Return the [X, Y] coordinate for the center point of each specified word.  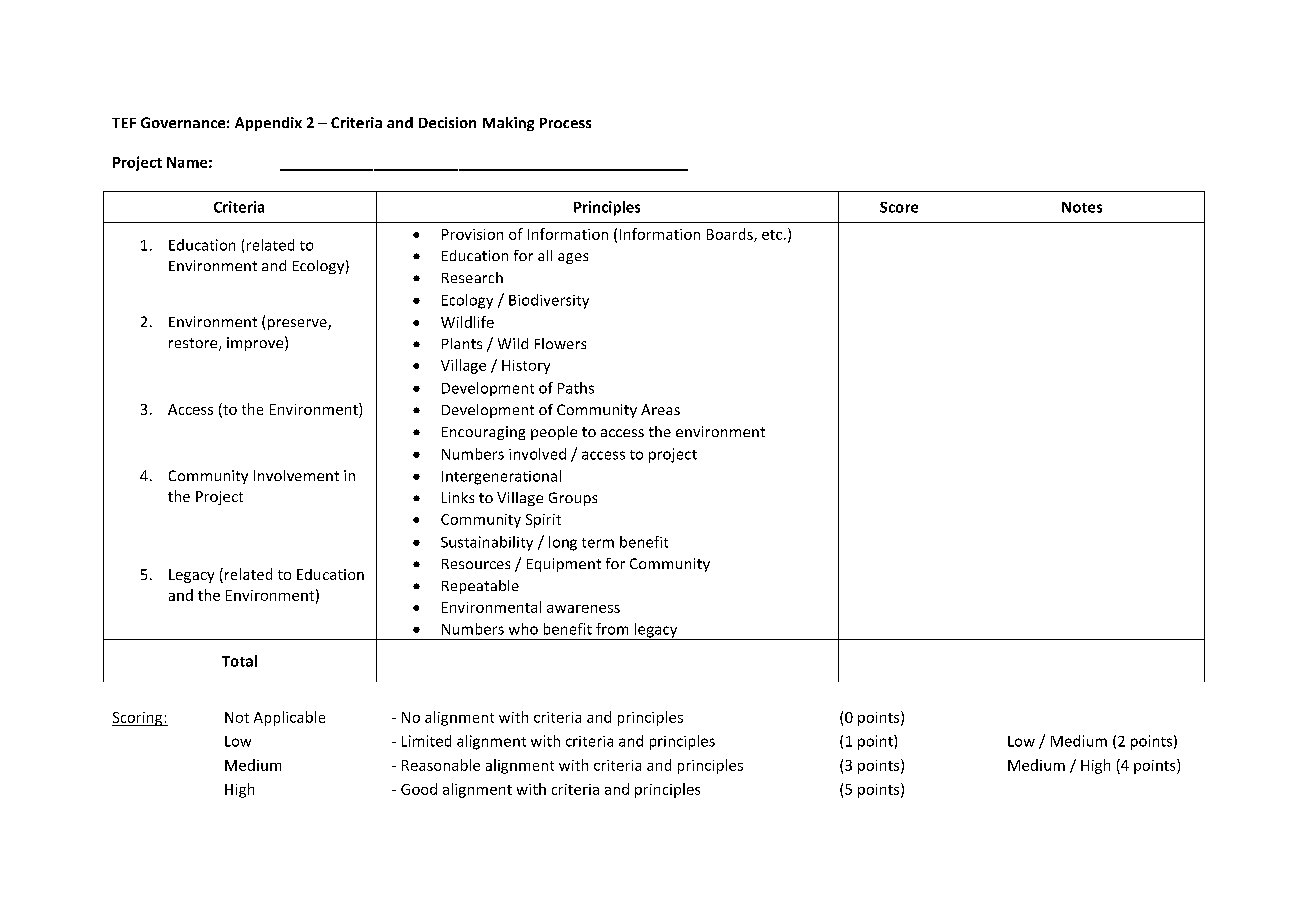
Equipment [564, 565]
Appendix [268, 124]
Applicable [289, 718]
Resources [476, 564]
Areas [660, 409]
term [598, 543]
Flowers [560, 343]
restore [194, 344]
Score [899, 207]
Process [565, 123]
